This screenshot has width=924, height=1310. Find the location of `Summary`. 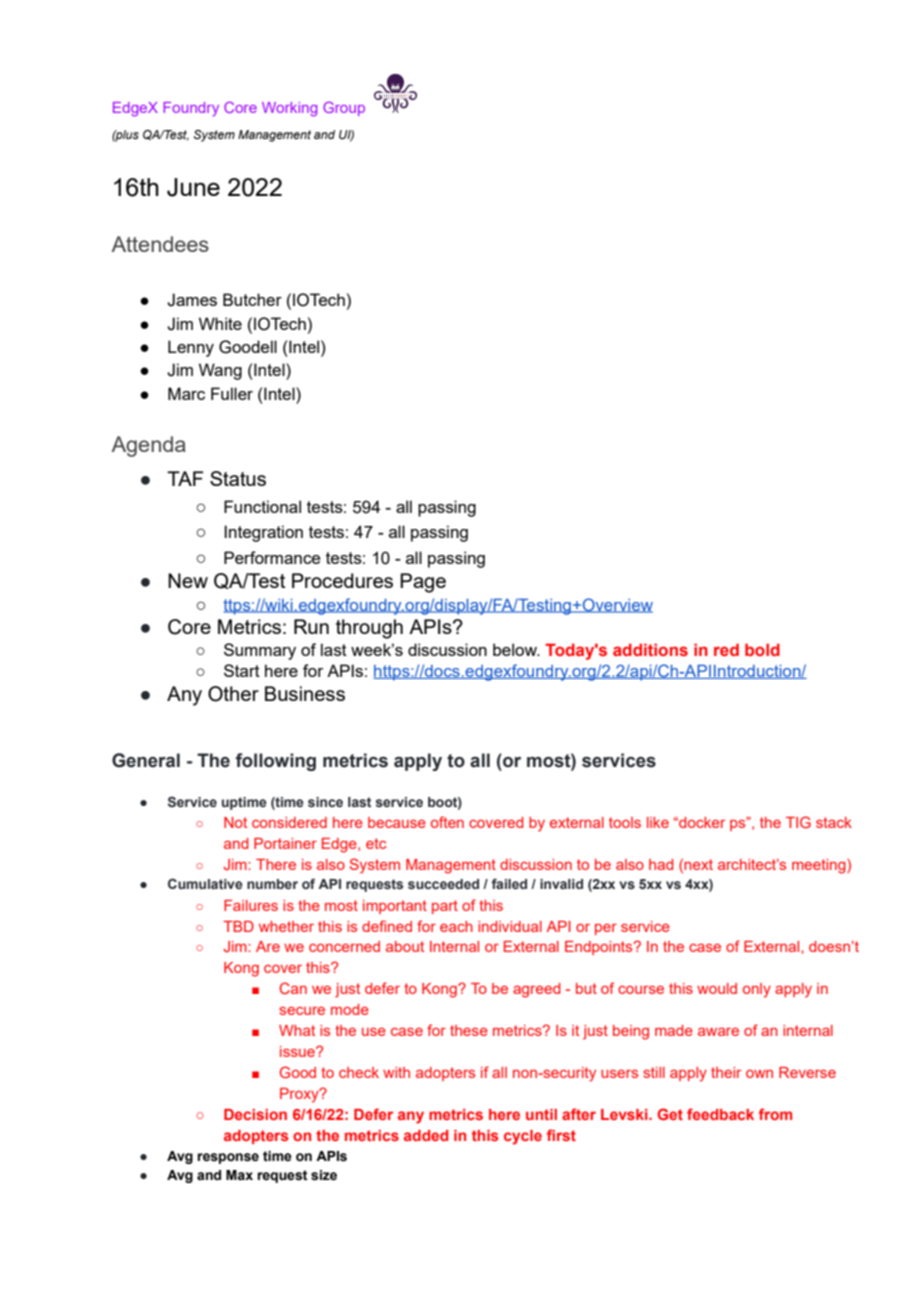

Summary is located at coordinates (260, 651).
